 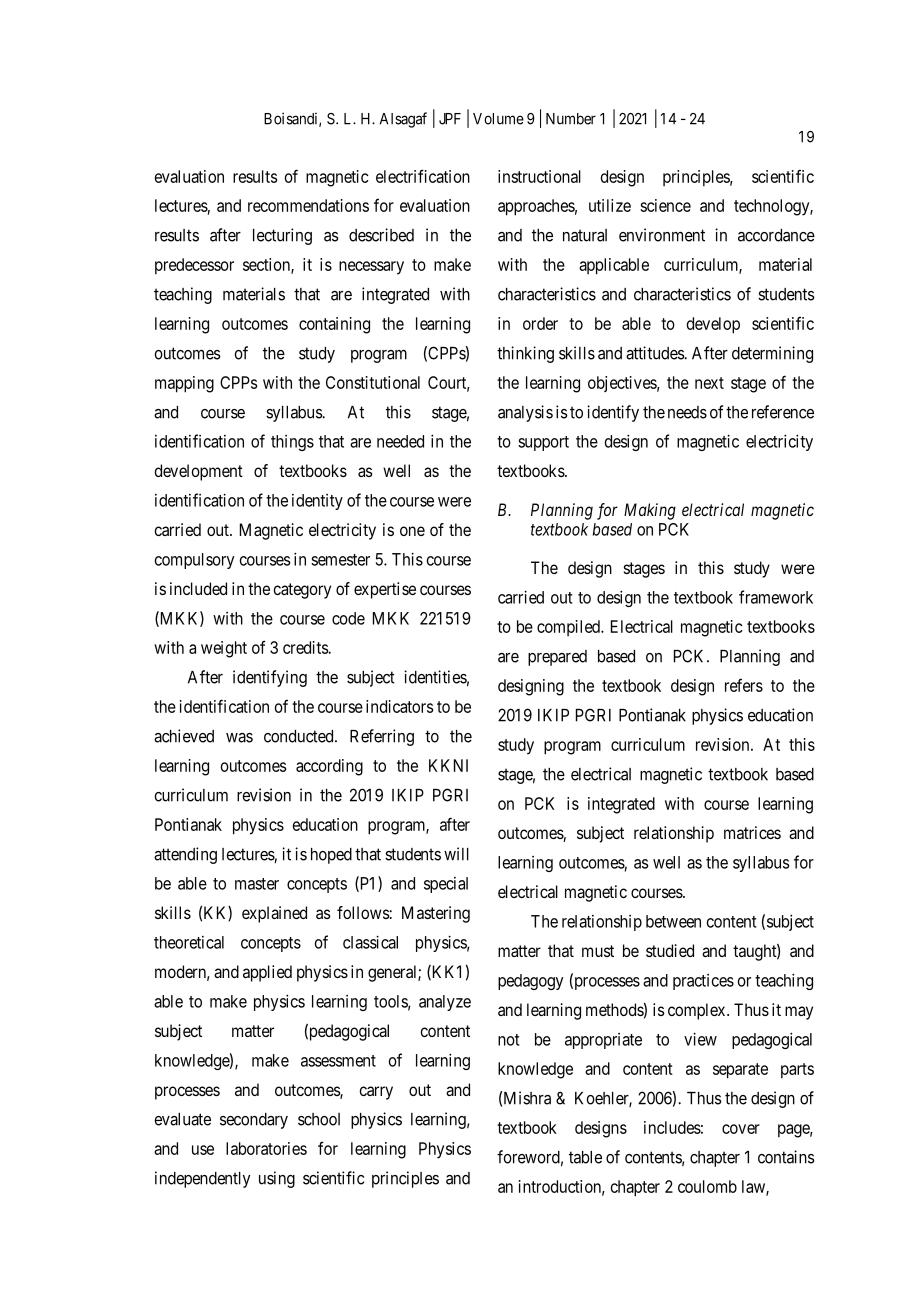 What do you see at coordinates (266, 1148) in the page?
I see `laboratories` at bounding box center [266, 1148].
